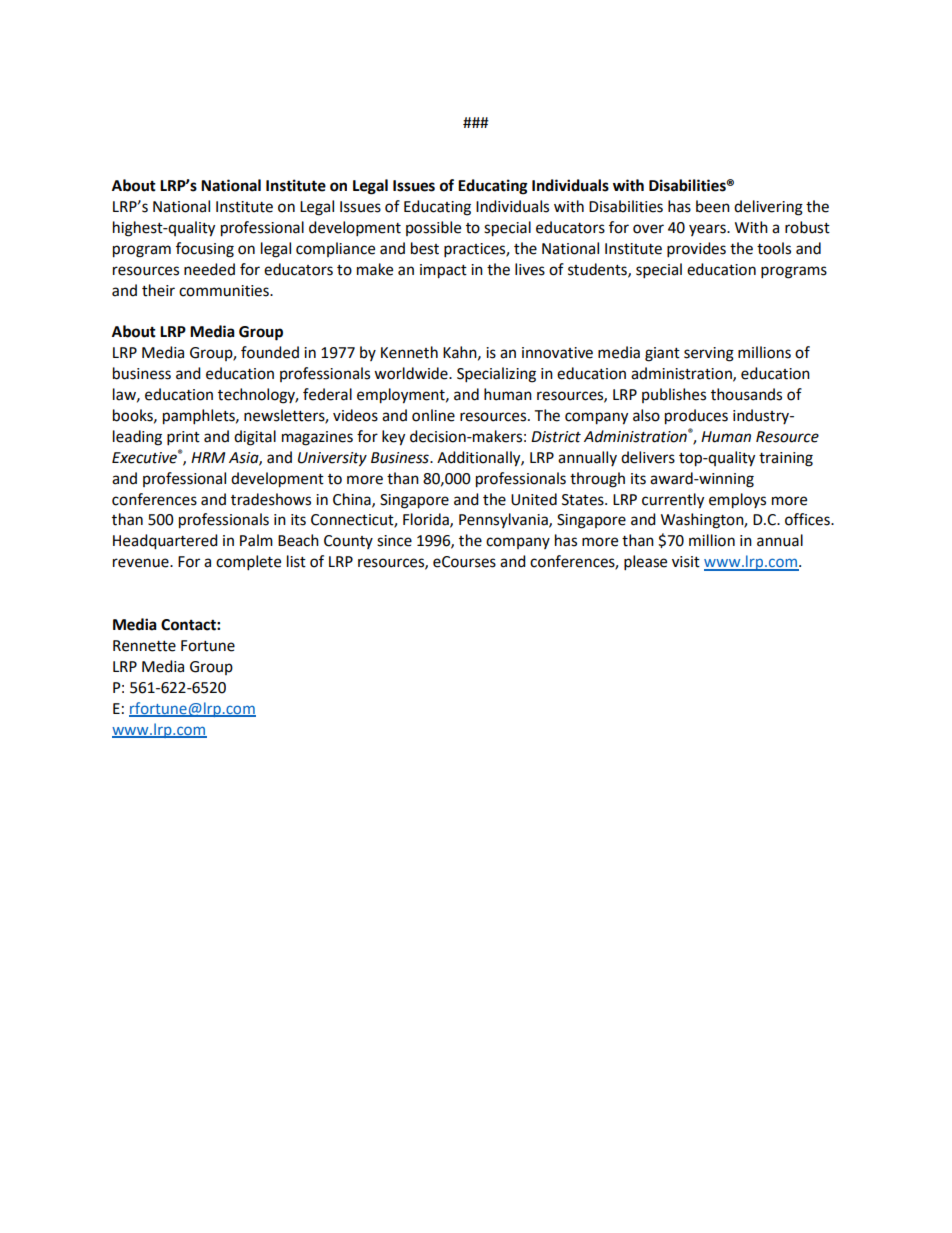 This document has height=1233, width=952. What do you see at coordinates (443, 271) in the document?
I see `impact` at bounding box center [443, 271].
